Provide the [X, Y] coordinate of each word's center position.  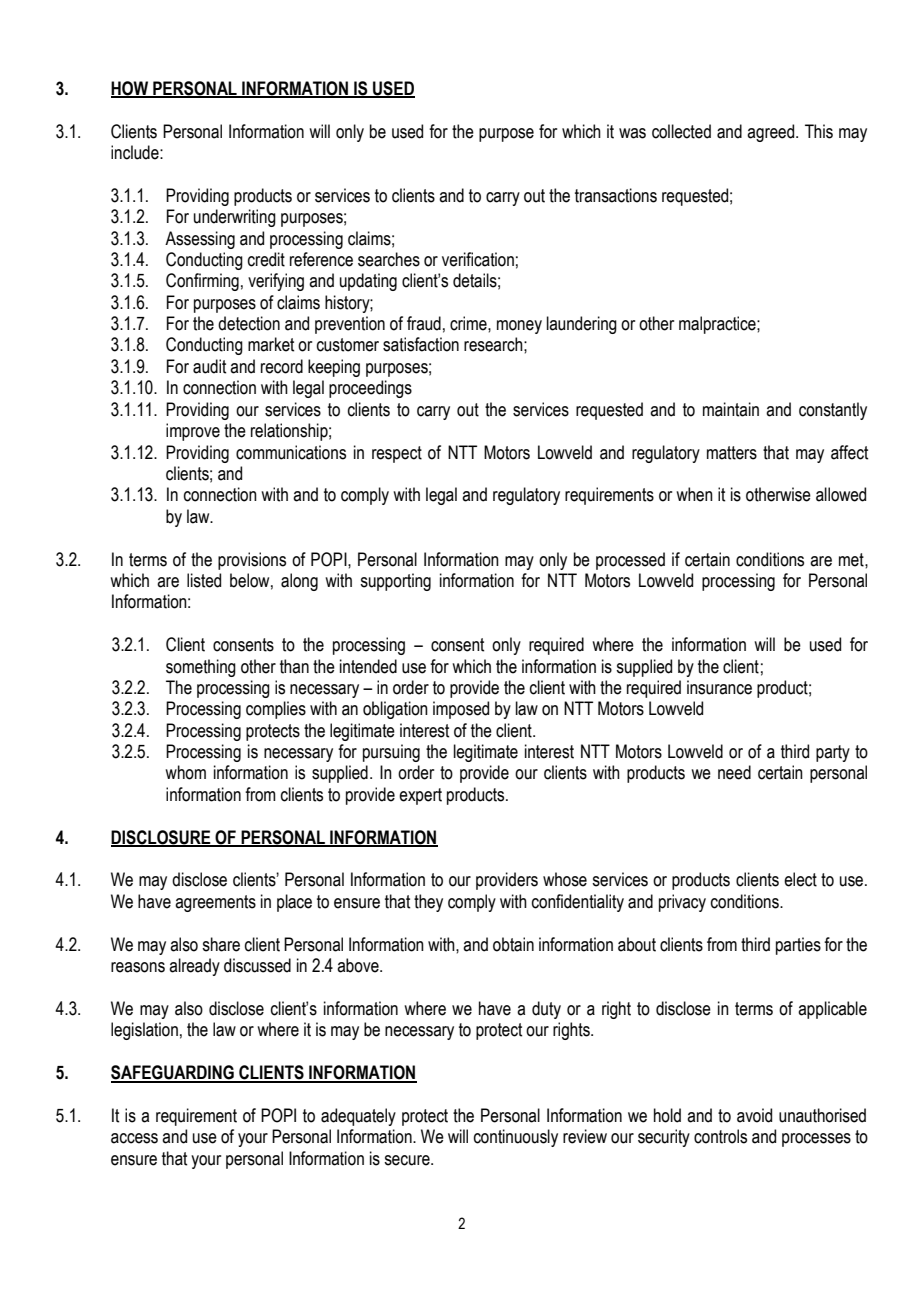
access [134, 1138]
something [201, 668]
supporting [395, 582]
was [632, 133]
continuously [516, 1138]
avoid [754, 1115]
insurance [719, 687]
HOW [131, 89]
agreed [772, 133]
